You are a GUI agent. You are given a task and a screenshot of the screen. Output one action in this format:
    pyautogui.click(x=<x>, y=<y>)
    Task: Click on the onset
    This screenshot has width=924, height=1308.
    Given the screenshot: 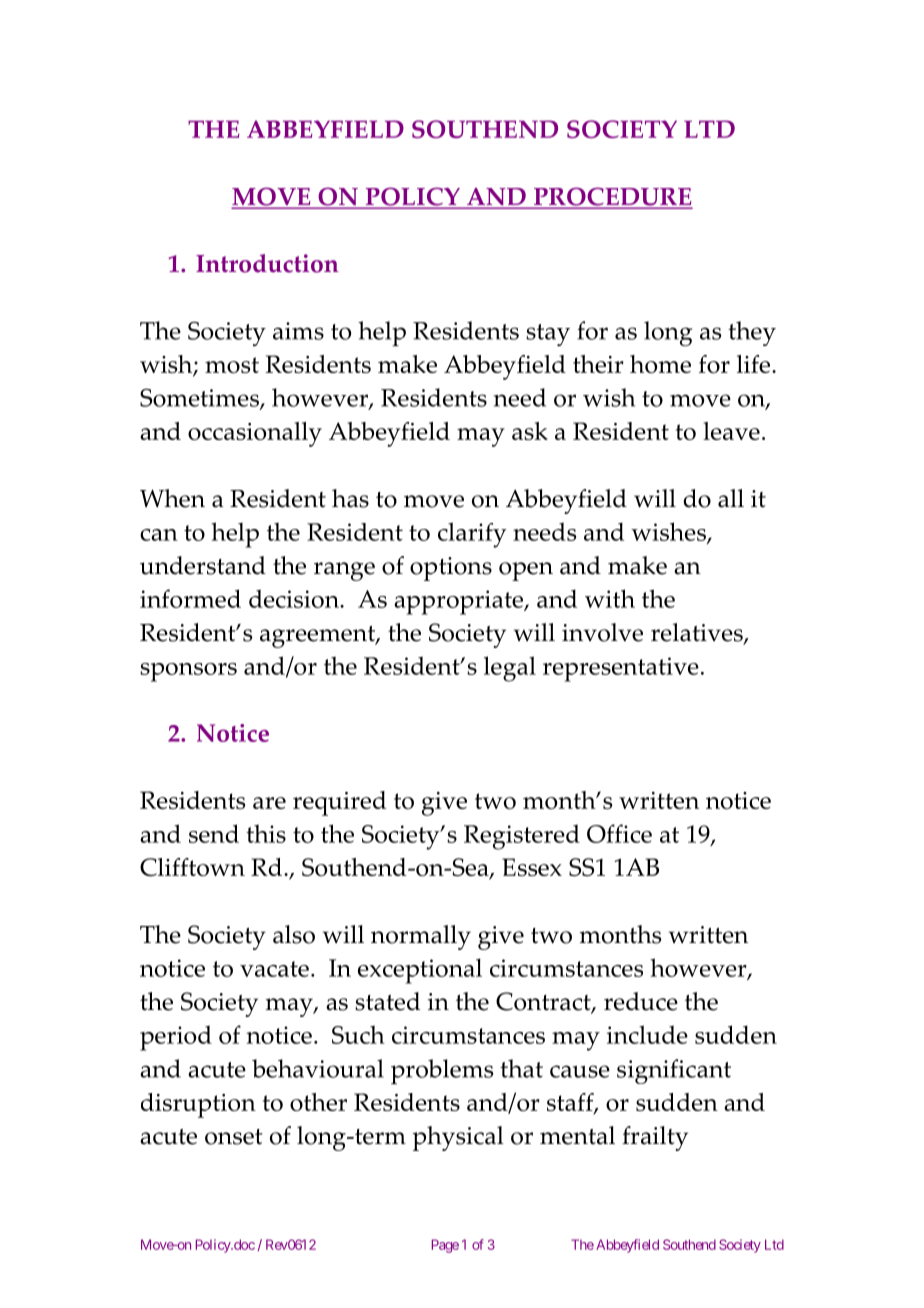 What is the action you would take?
    pyautogui.click(x=234, y=1137)
